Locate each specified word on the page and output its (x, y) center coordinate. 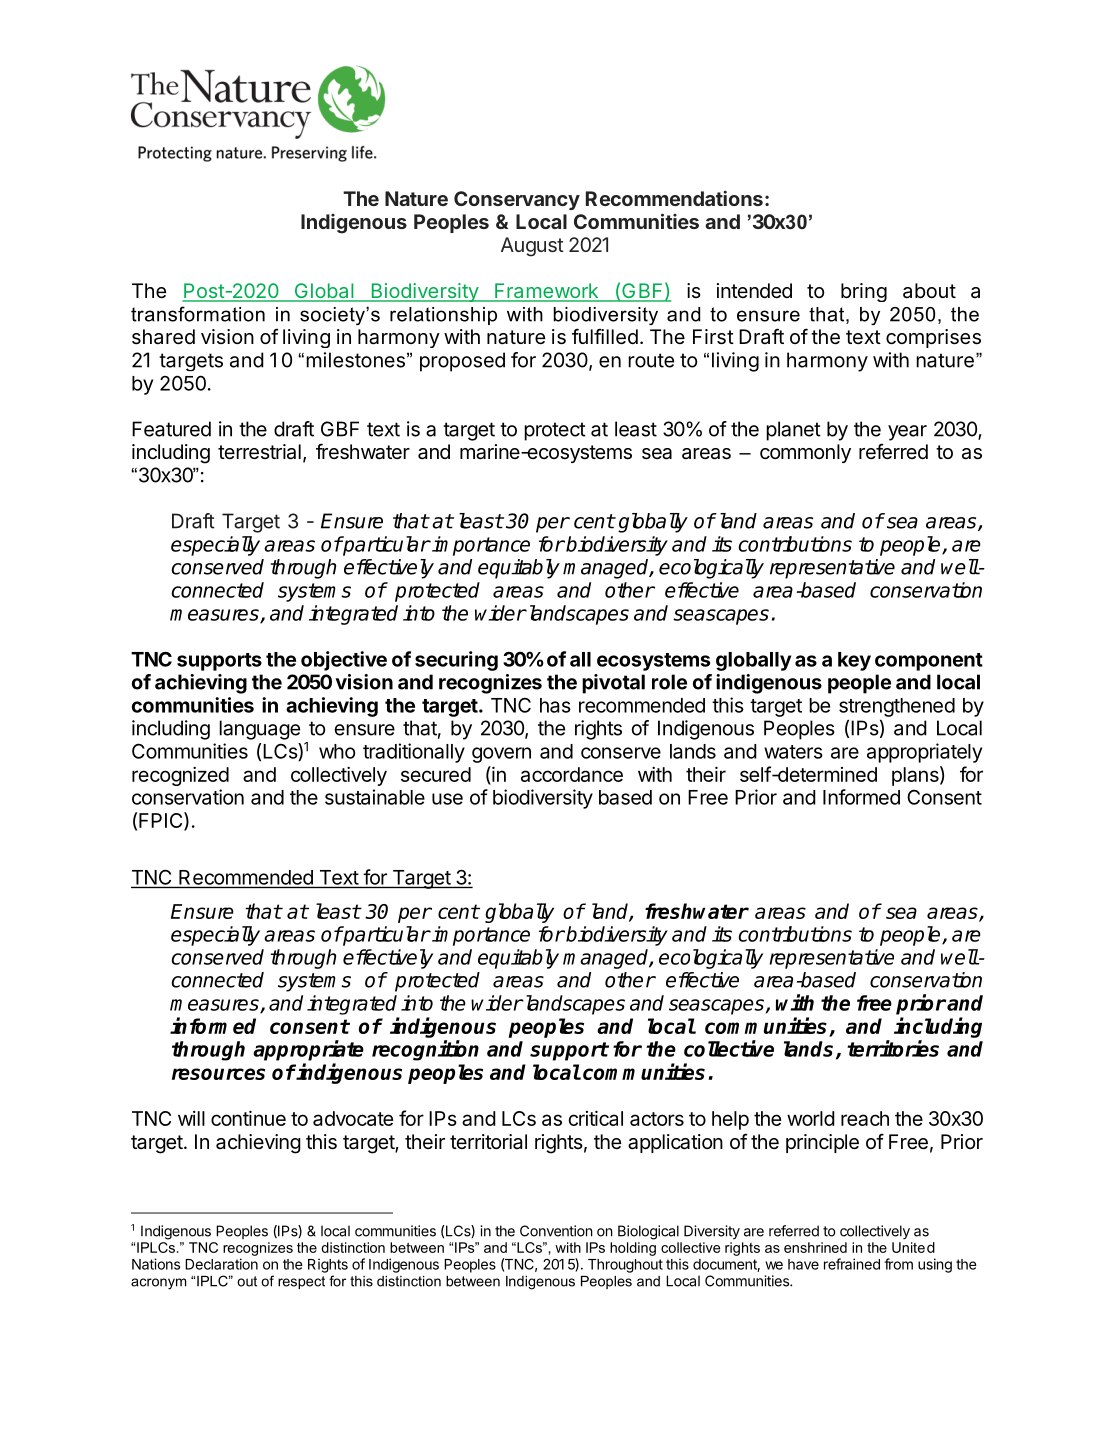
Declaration (221, 1264)
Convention (556, 1231)
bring (864, 292)
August (532, 247)
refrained (852, 1264)
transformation (198, 314)
